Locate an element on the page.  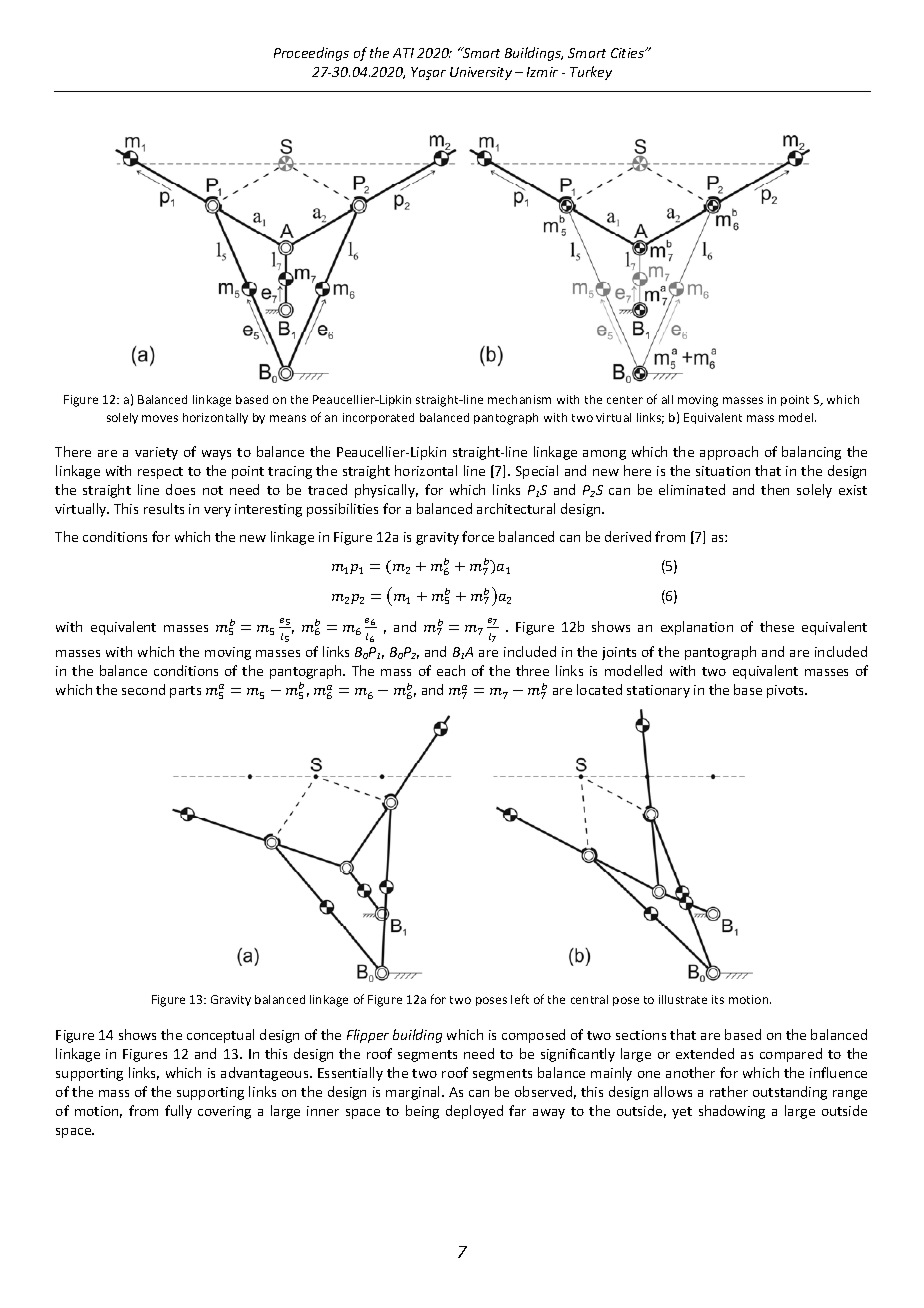
advantageous is located at coordinates (266, 1074).
